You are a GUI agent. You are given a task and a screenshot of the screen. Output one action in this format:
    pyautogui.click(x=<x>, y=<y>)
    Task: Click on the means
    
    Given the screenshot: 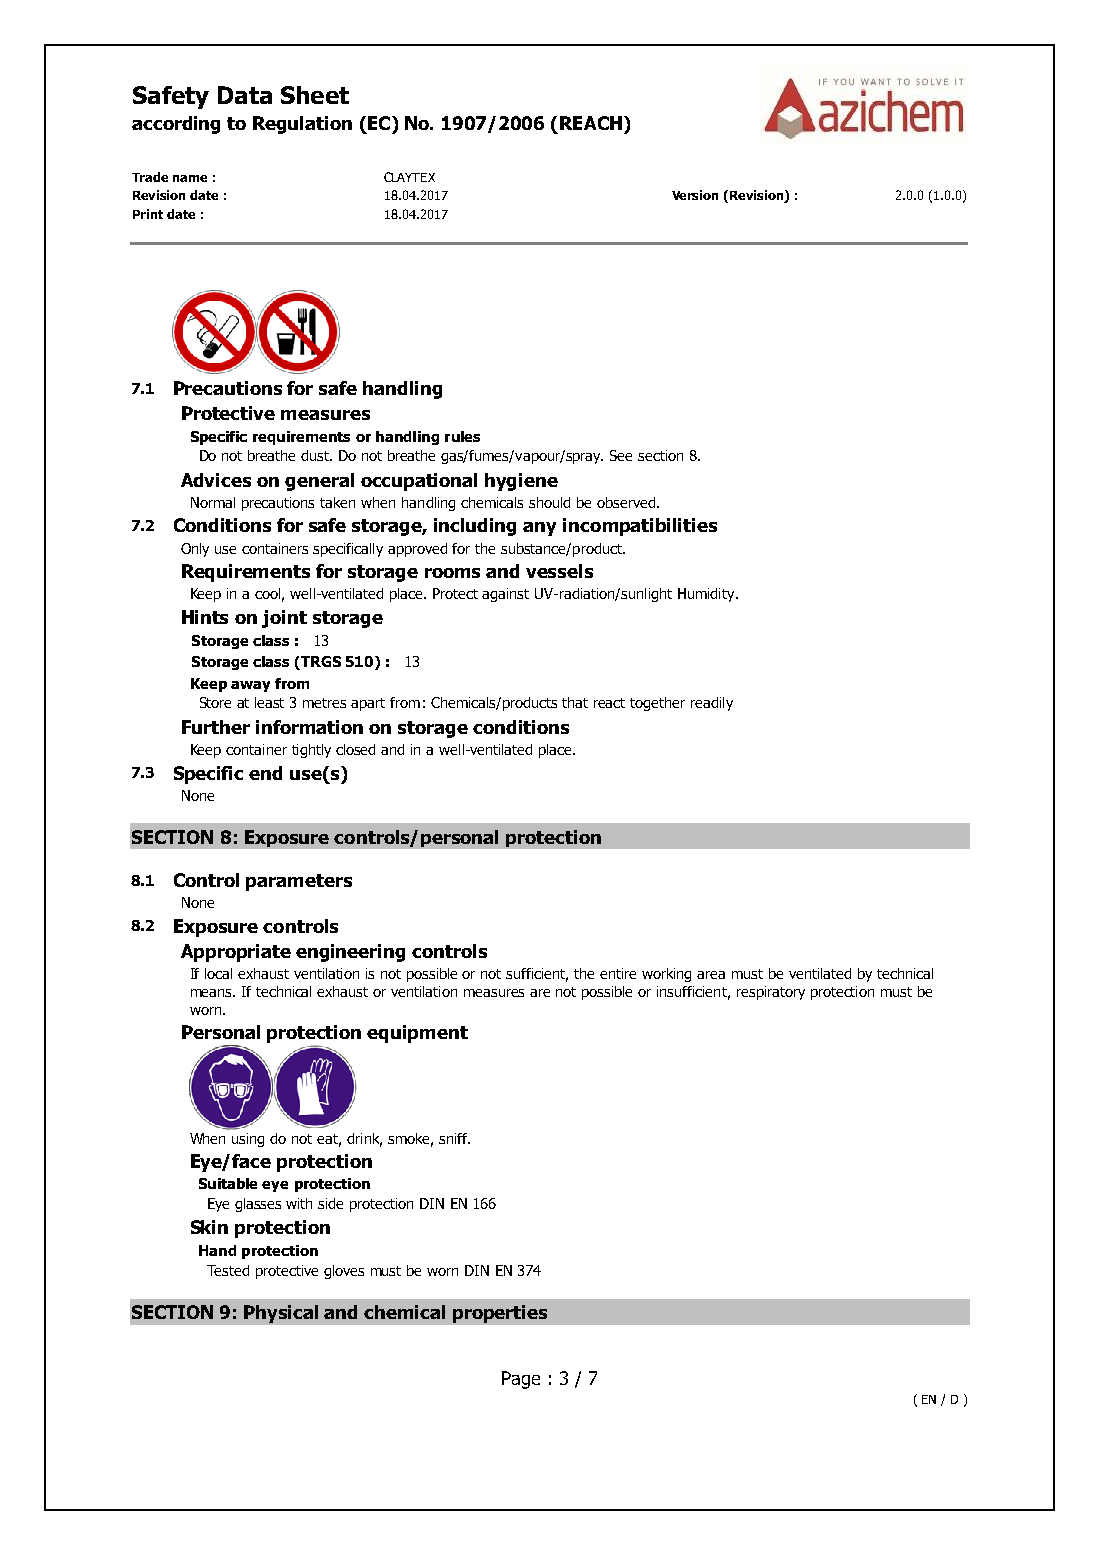 What is the action you would take?
    pyautogui.click(x=213, y=993)
